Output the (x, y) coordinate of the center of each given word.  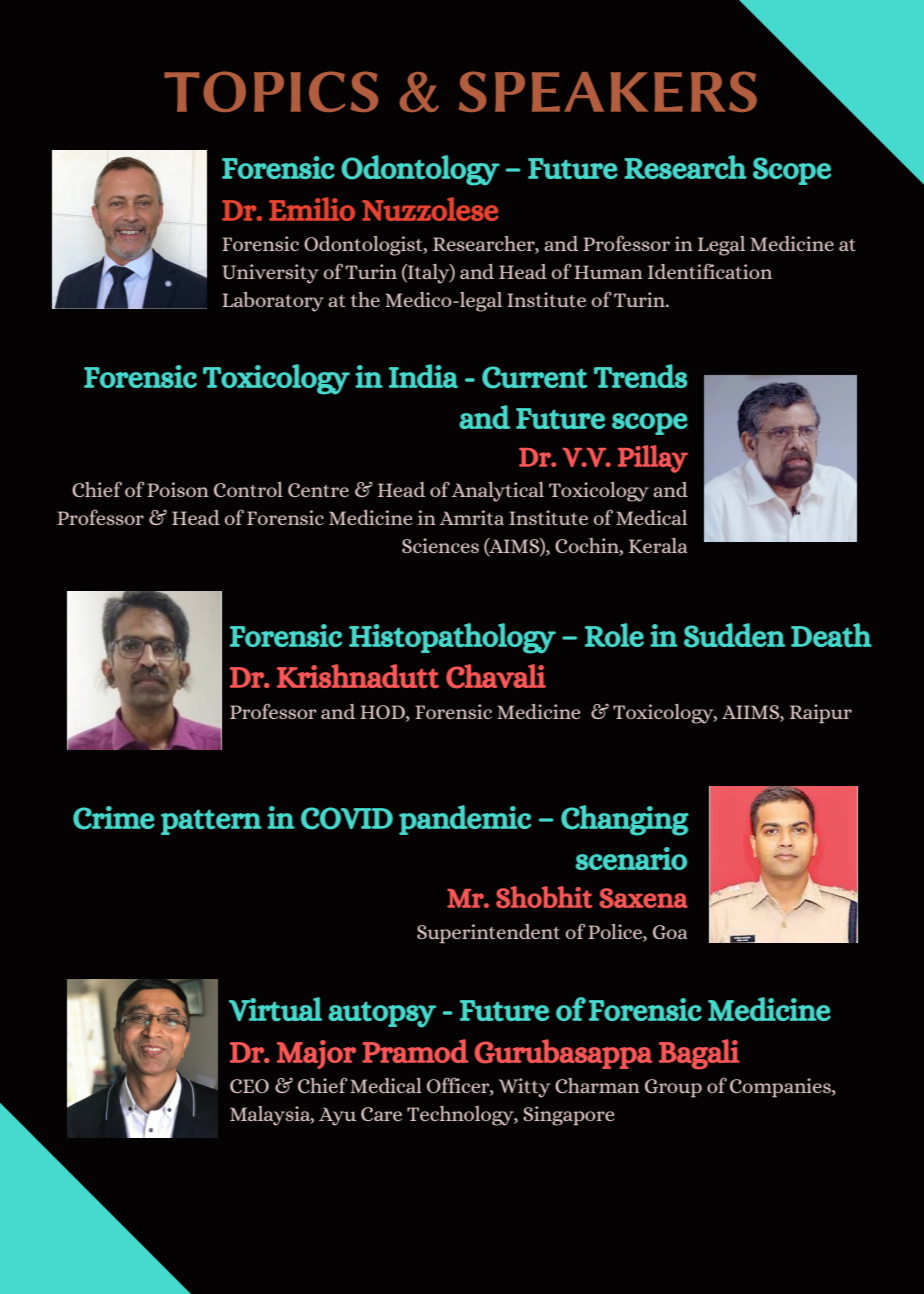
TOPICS (271, 91)
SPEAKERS (608, 91)
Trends (641, 376)
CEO (249, 1086)
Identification (710, 271)
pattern (211, 822)
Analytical (498, 492)
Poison (178, 489)
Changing (625, 820)
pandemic (465, 820)
